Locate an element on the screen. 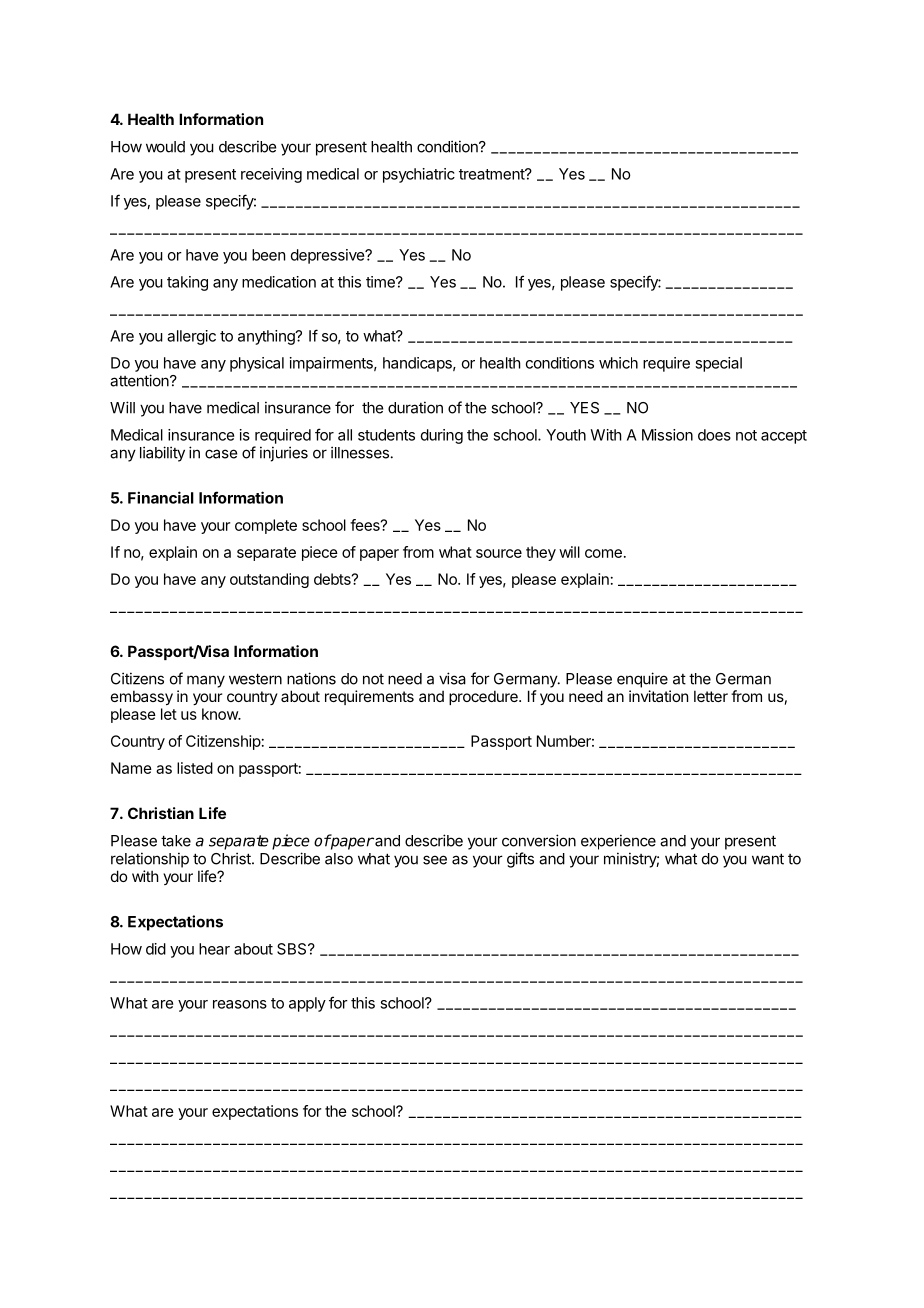  would is located at coordinates (165, 147).
